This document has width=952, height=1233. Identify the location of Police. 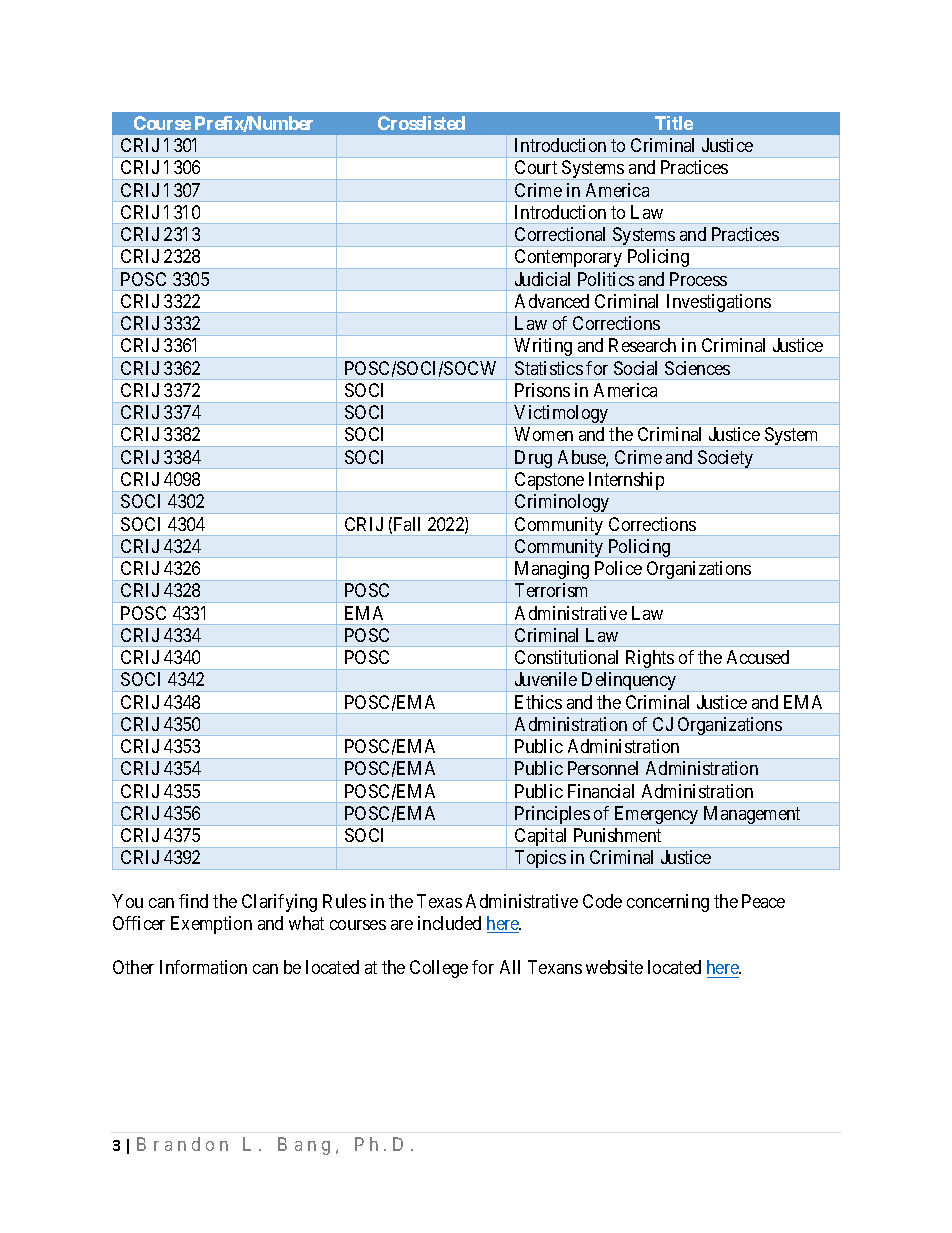
(618, 568).
